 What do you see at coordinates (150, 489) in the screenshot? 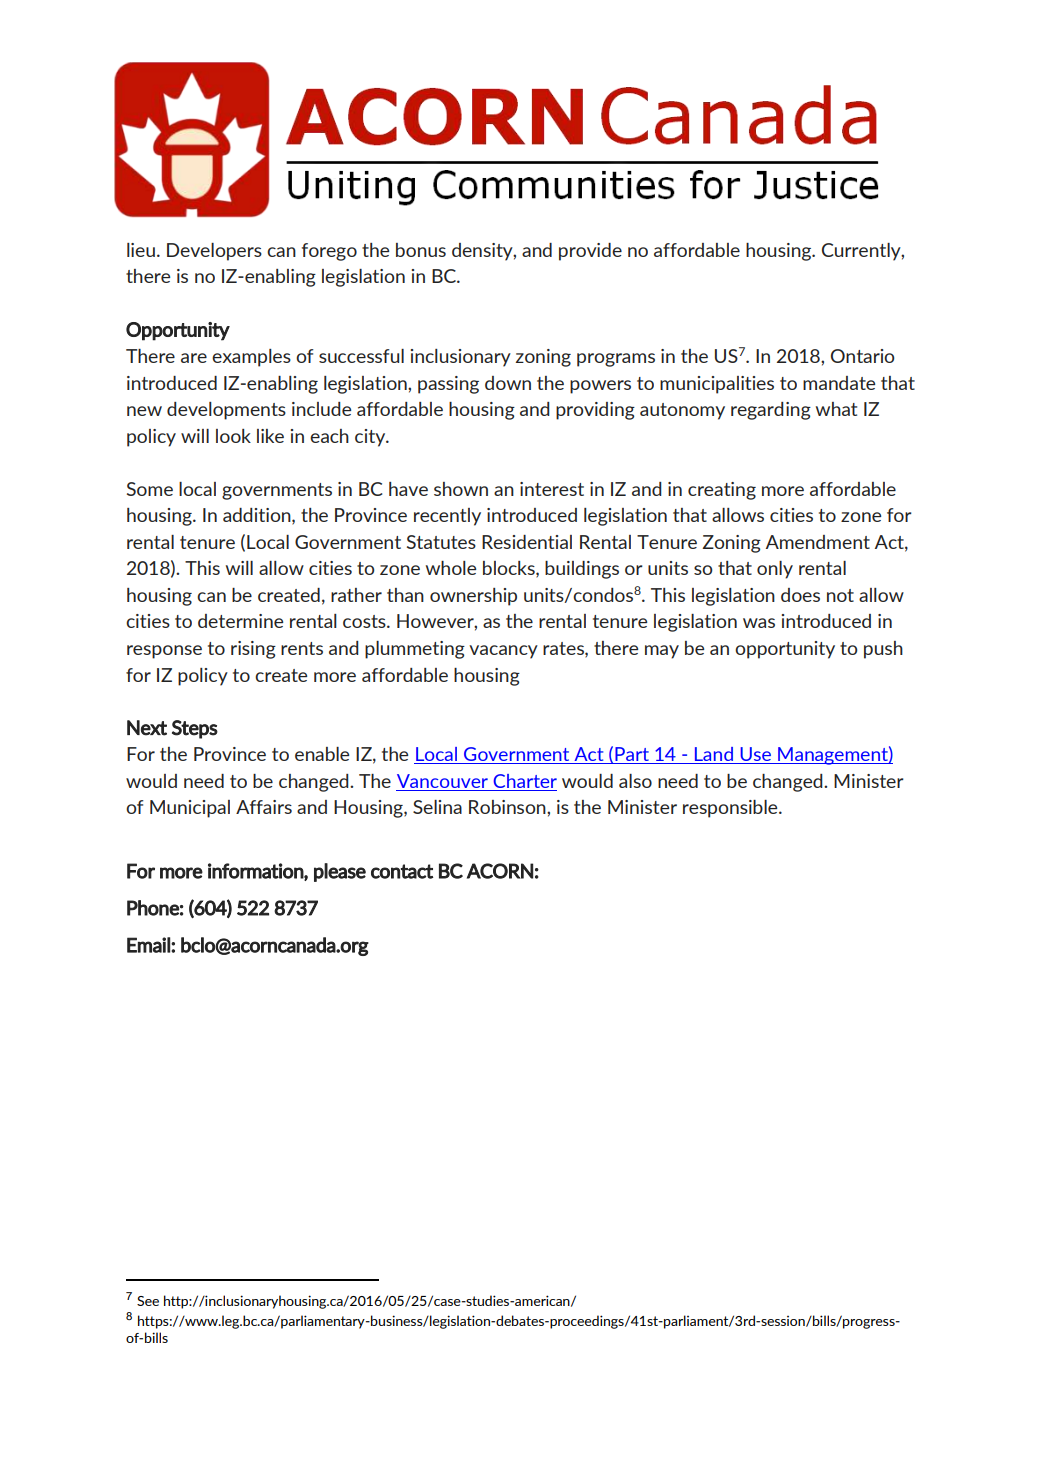
I see `Some` at bounding box center [150, 489].
